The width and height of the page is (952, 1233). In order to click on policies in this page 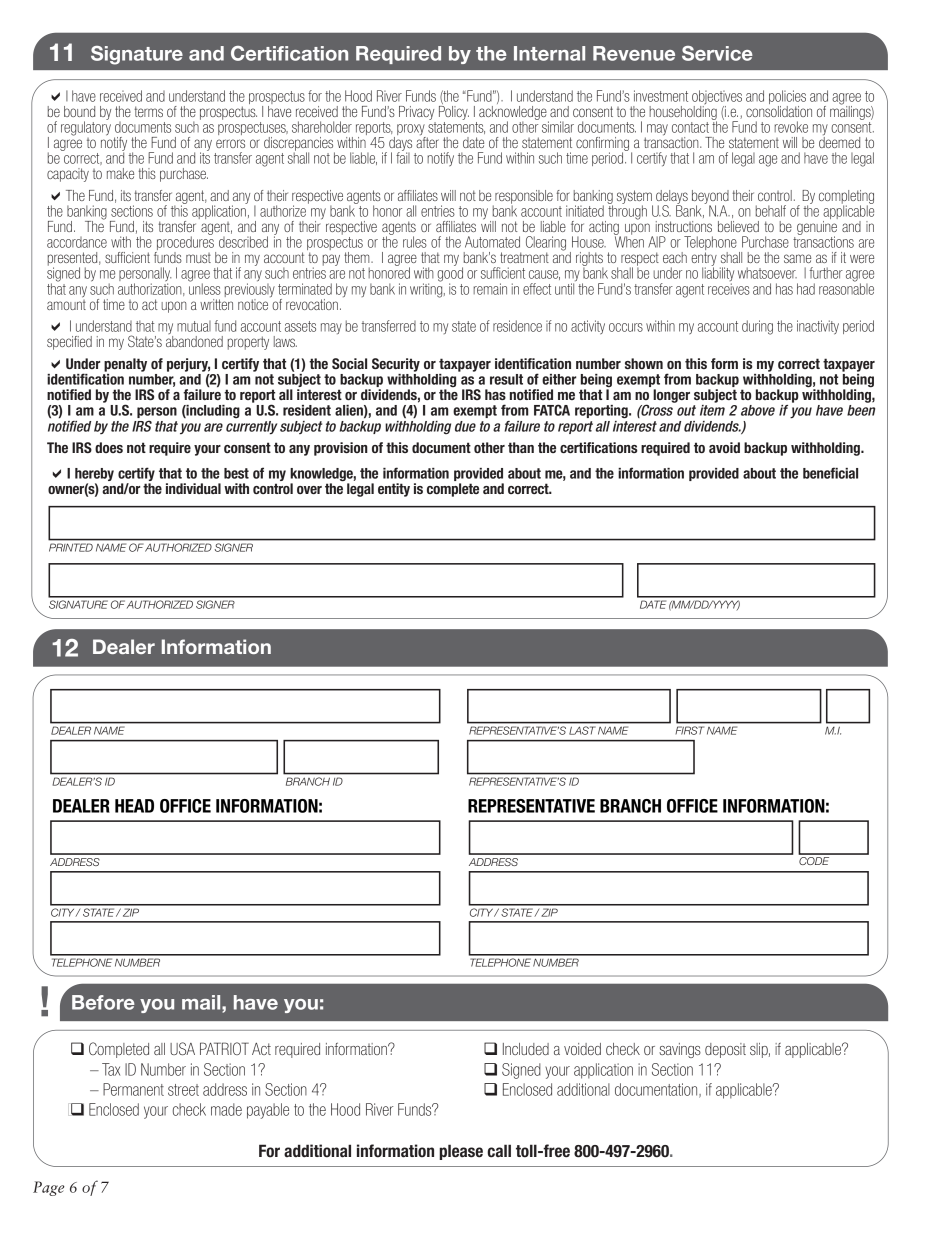, I will do `click(787, 97)`.
